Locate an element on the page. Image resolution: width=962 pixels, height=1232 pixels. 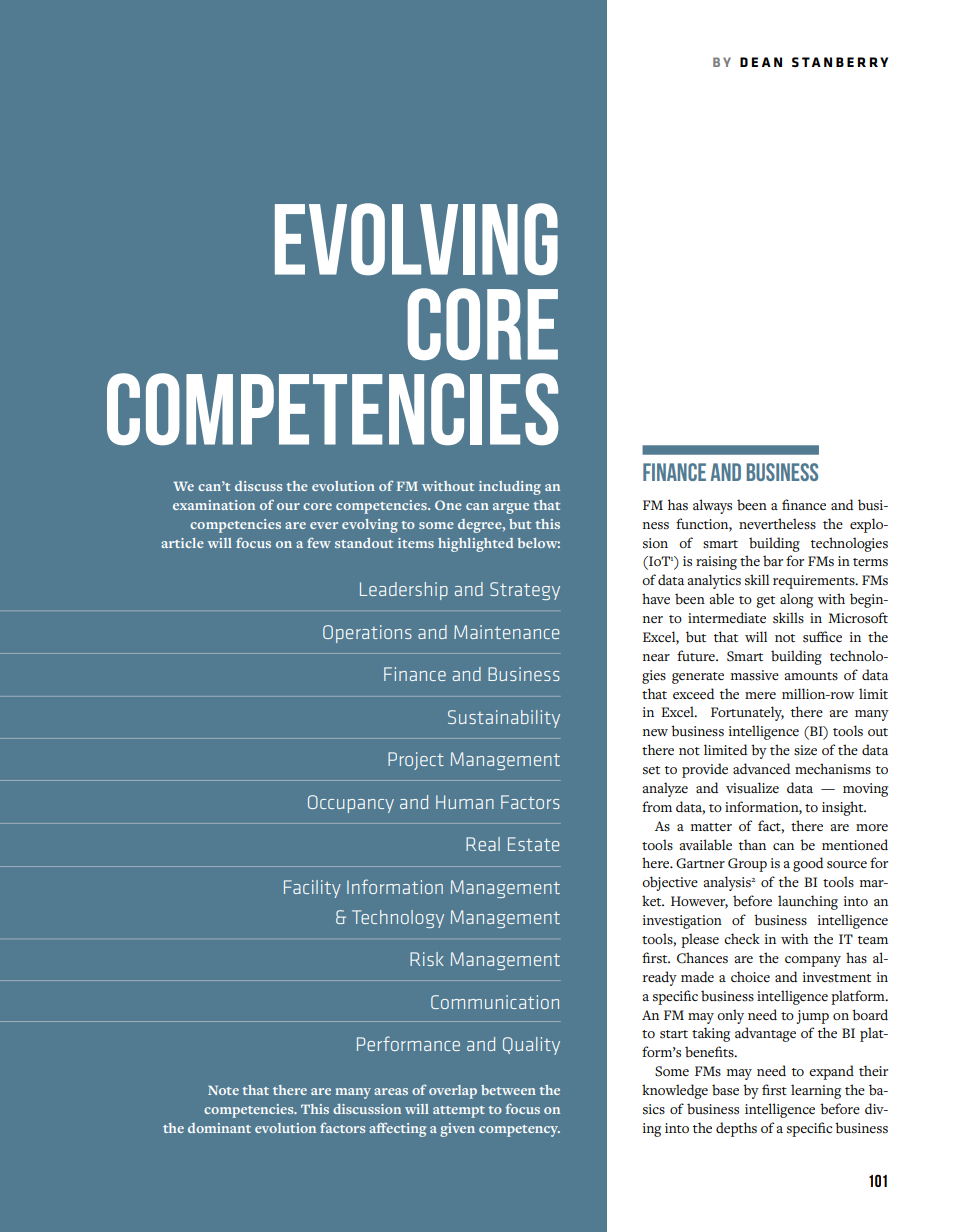
Occupancy is located at coordinates (351, 804).
